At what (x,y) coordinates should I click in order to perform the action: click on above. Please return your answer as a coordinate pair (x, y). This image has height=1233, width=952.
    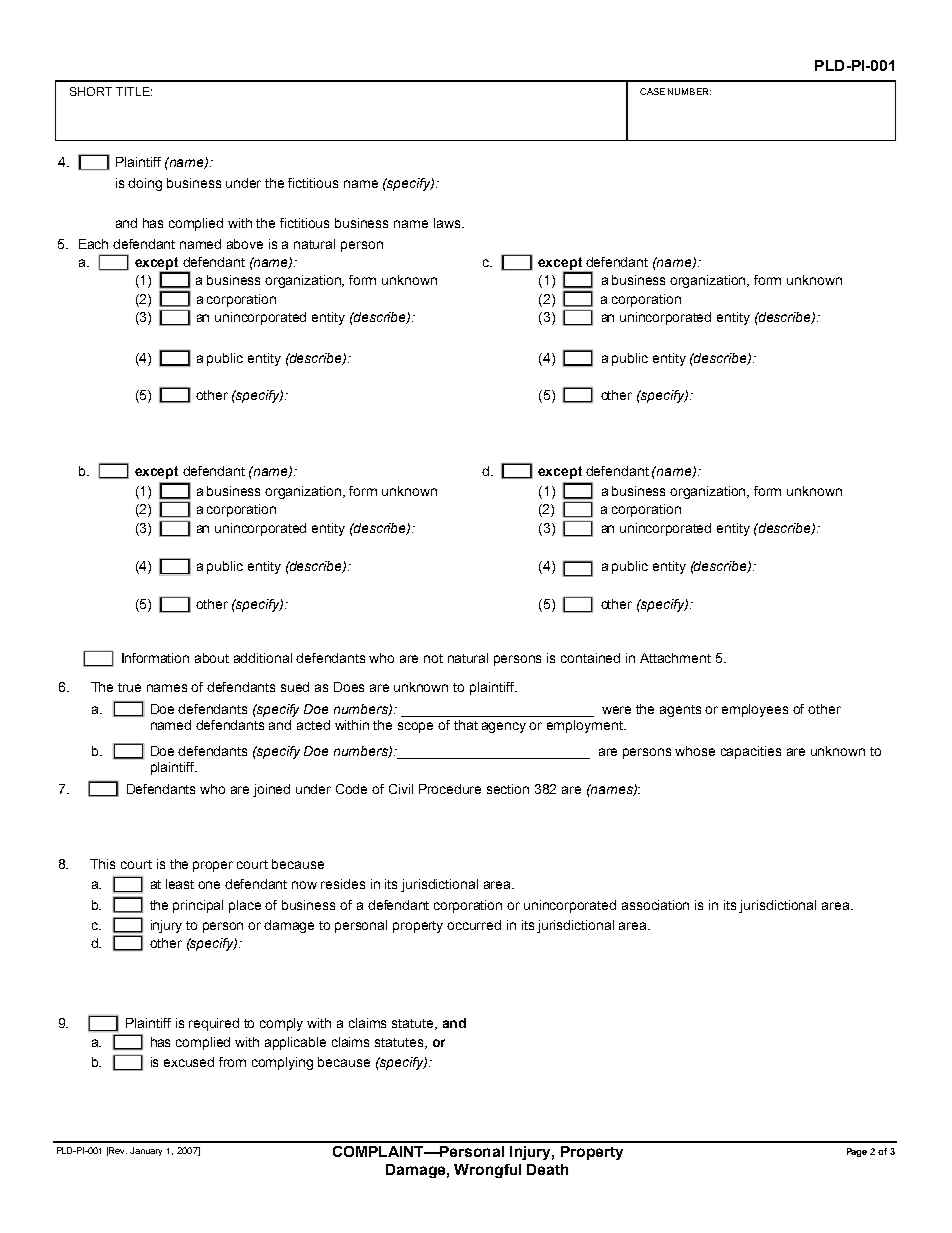
    Looking at the image, I should click on (245, 244).
